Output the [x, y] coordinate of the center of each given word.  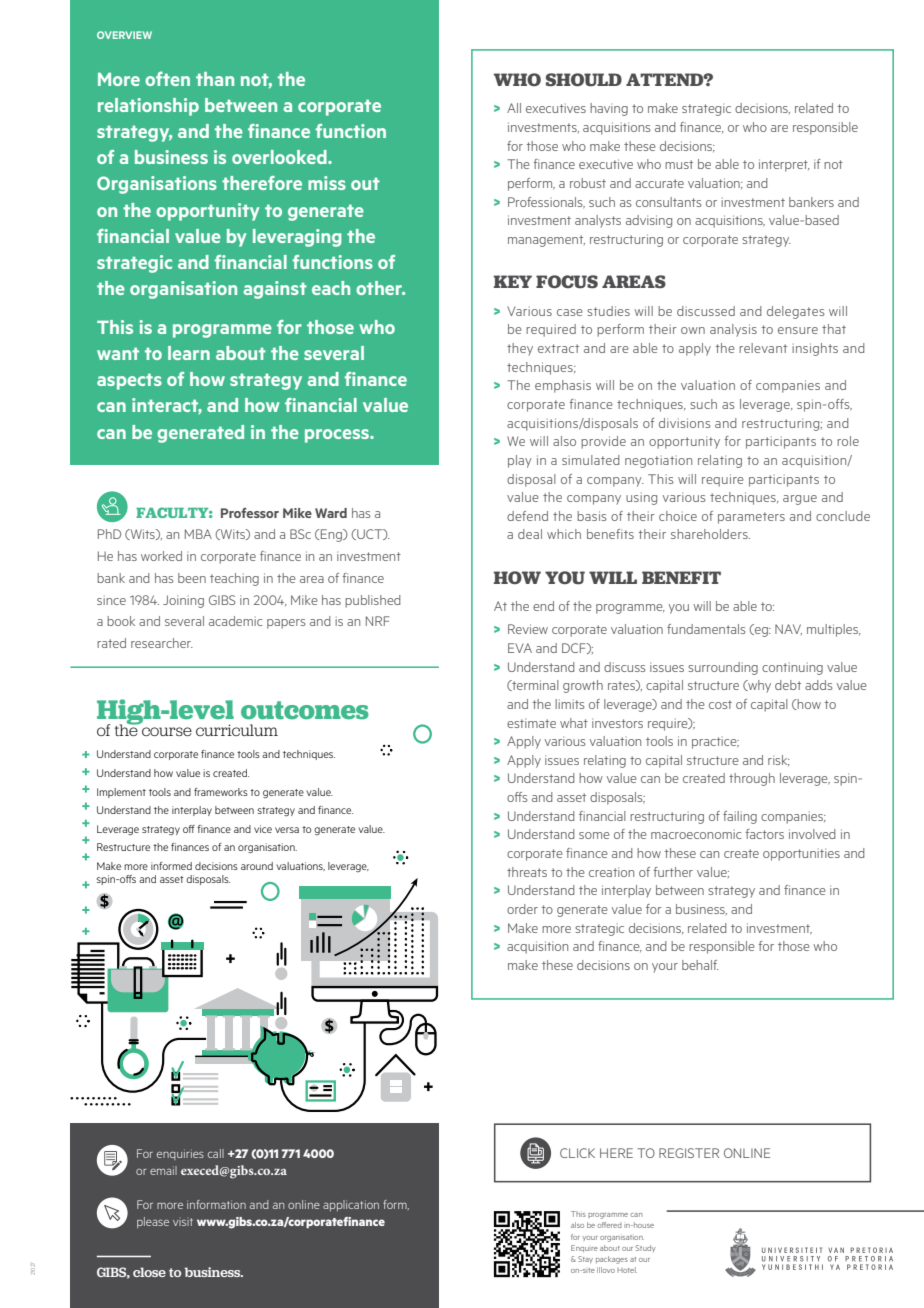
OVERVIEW [124, 35]
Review [528, 629]
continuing [792, 668]
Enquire [584, 1248]
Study [646, 1248]
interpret [784, 165]
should [584, 80]
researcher [162, 643]
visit [183, 1222]
